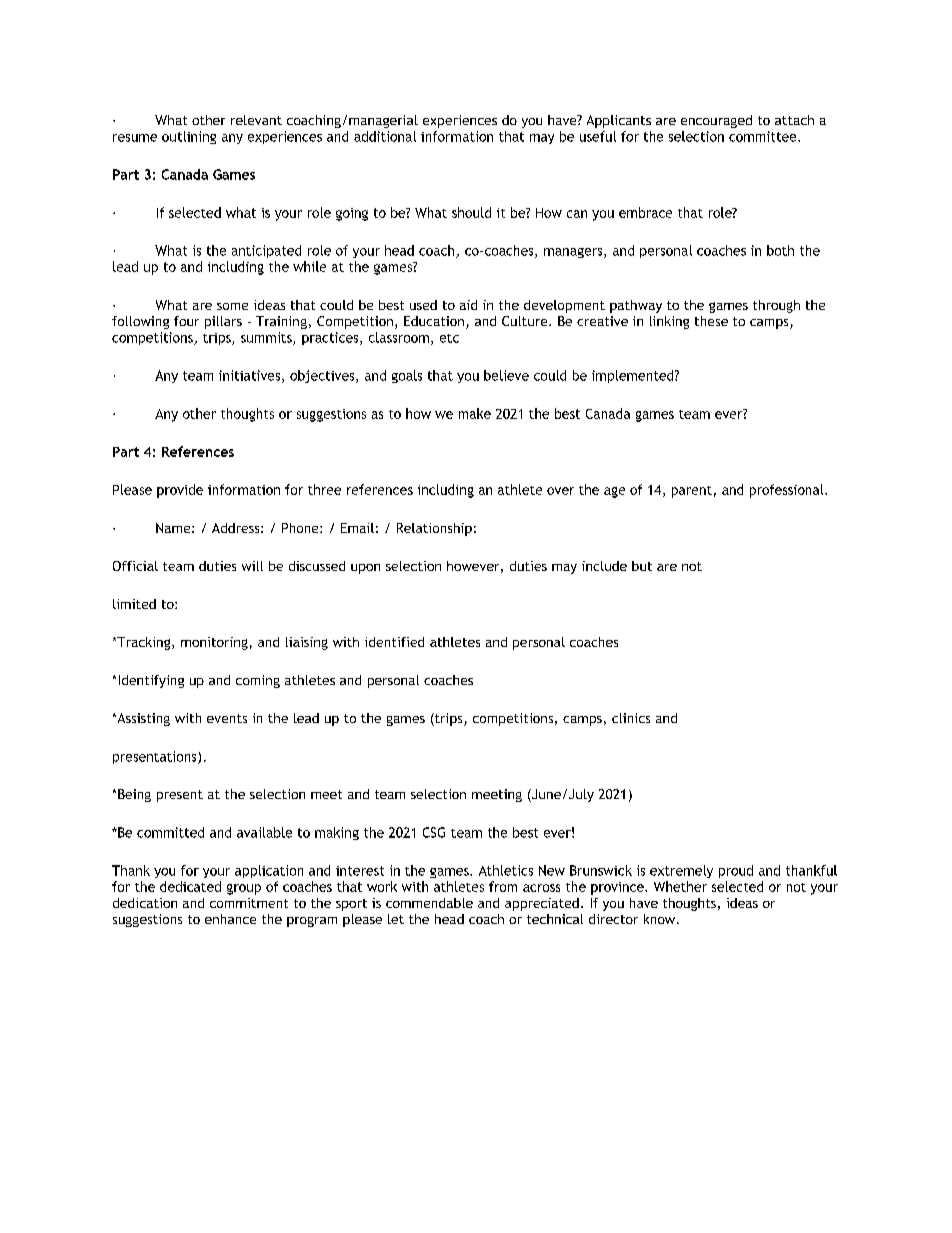 This image has height=1233, width=952. What do you see at coordinates (180, 491) in the image?
I see `provide` at bounding box center [180, 491].
